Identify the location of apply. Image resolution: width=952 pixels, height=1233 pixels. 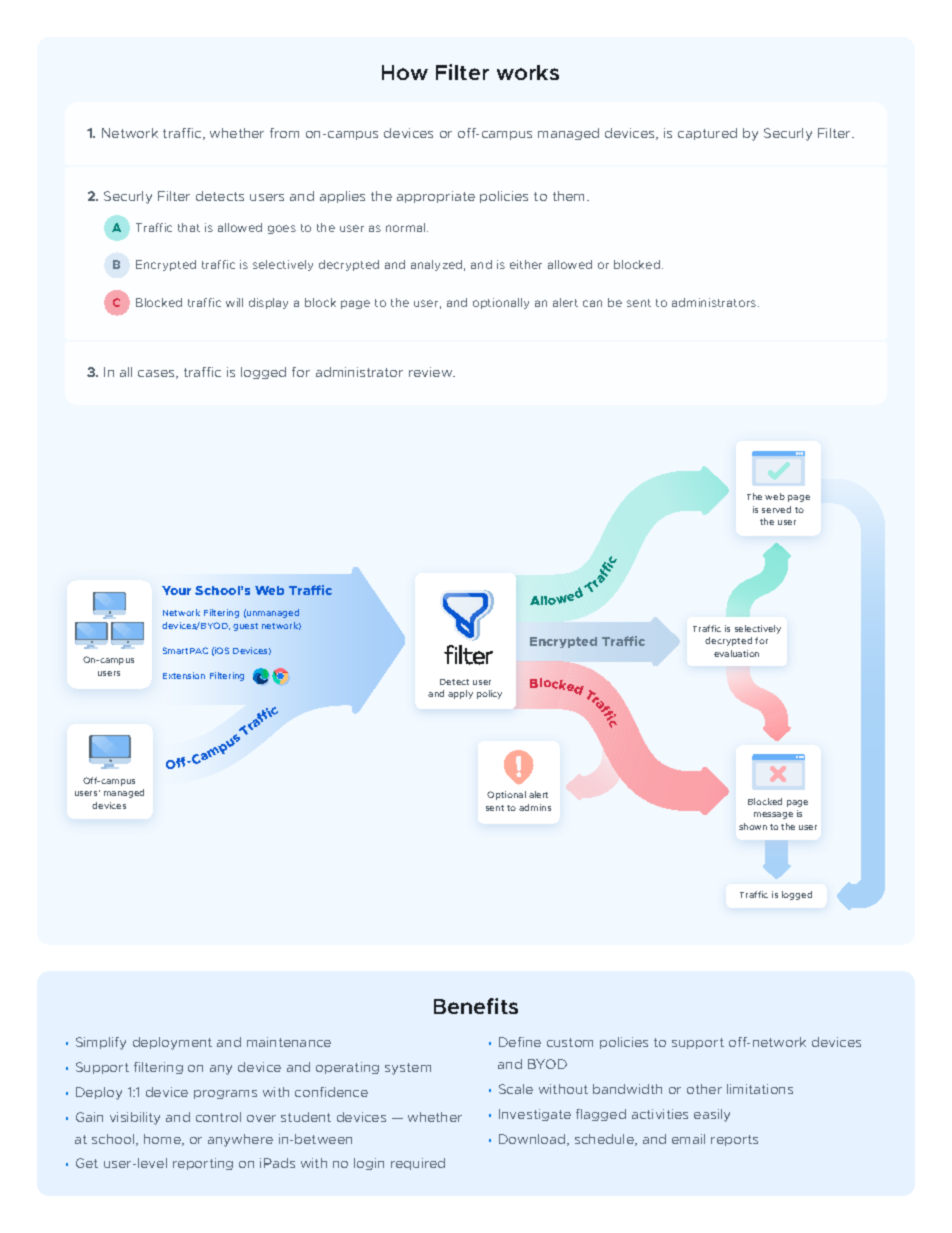
(460, 694).
